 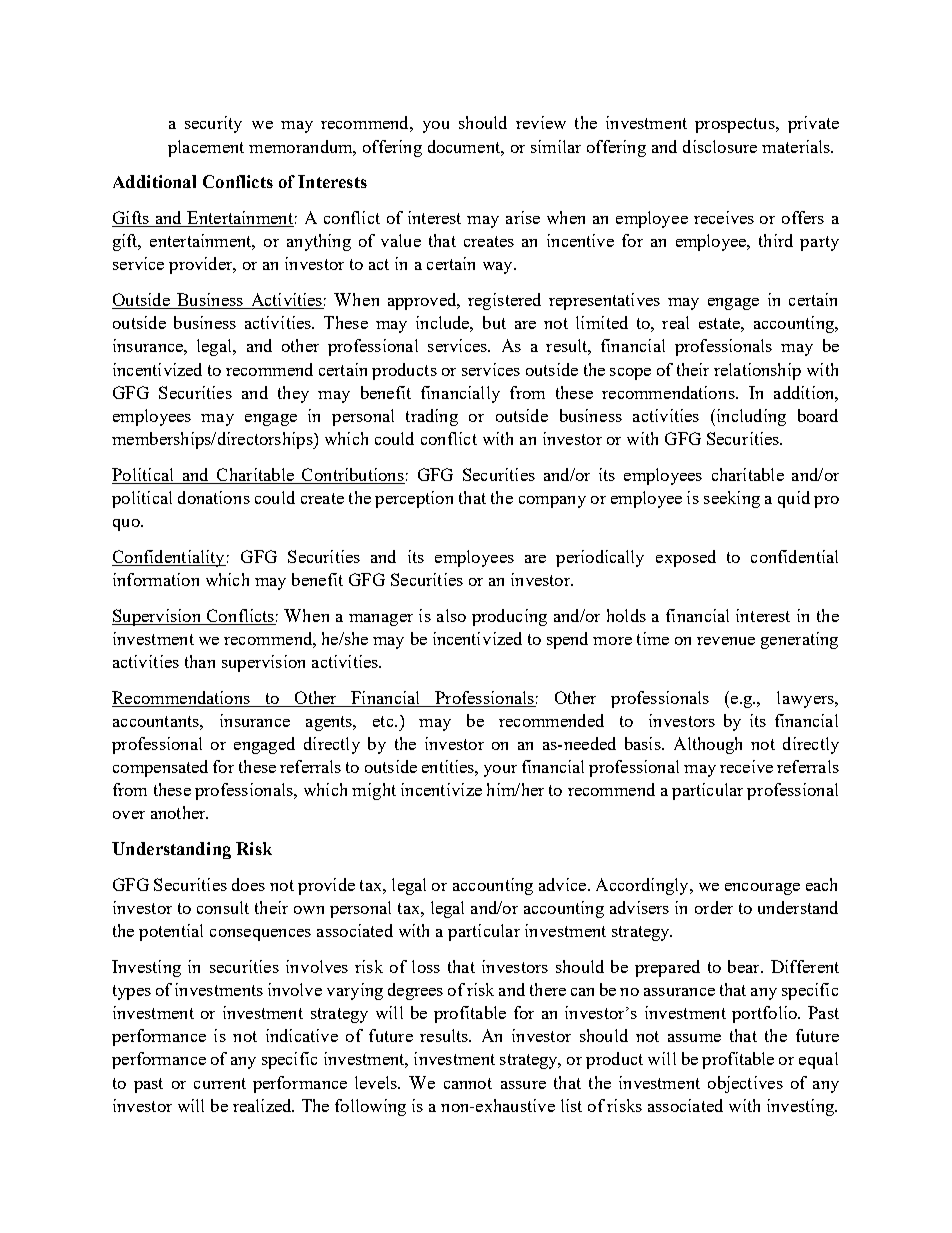 I want to click on placement, so click(x=206, y=148).
